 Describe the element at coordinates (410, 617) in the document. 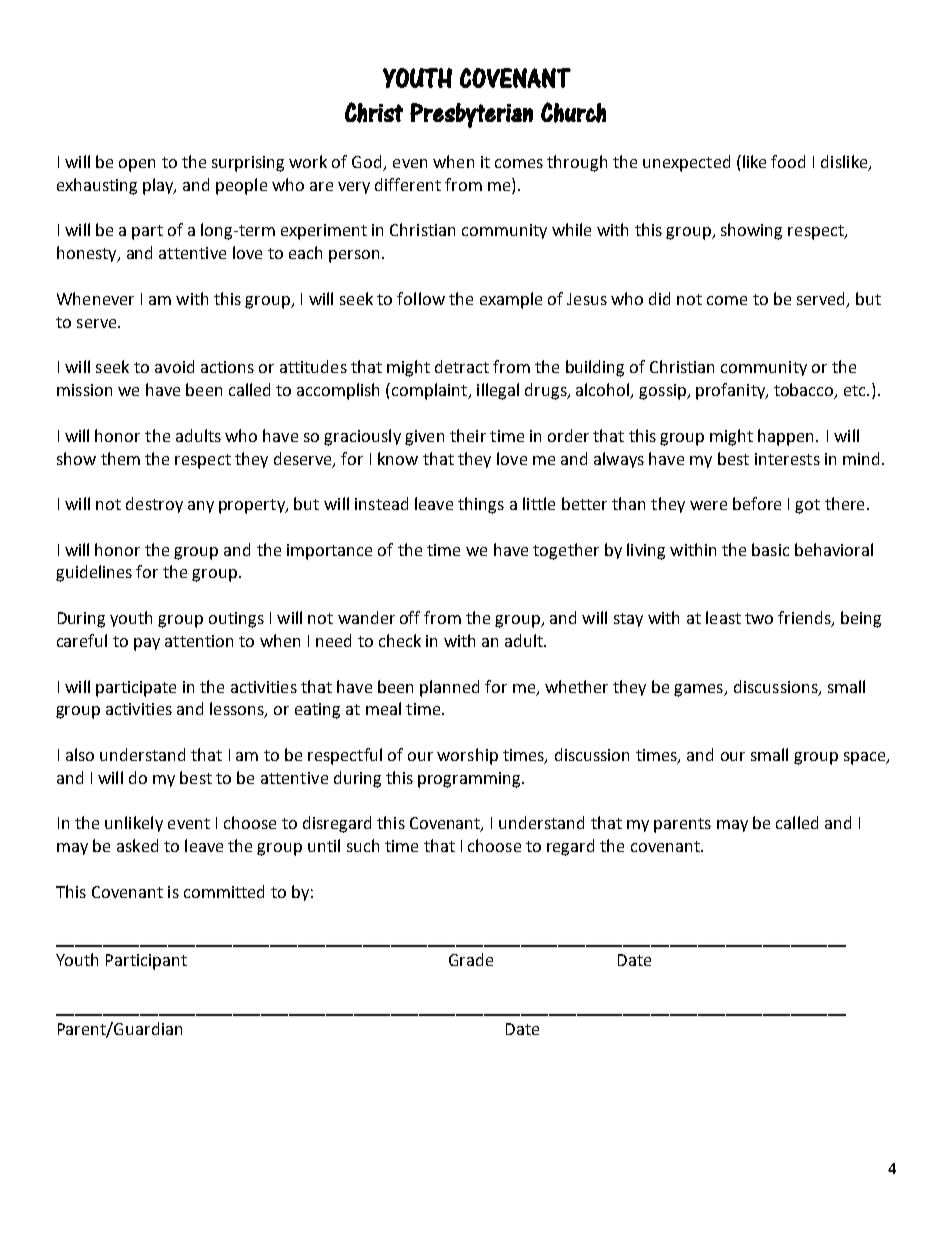

I see `off` at that location.
